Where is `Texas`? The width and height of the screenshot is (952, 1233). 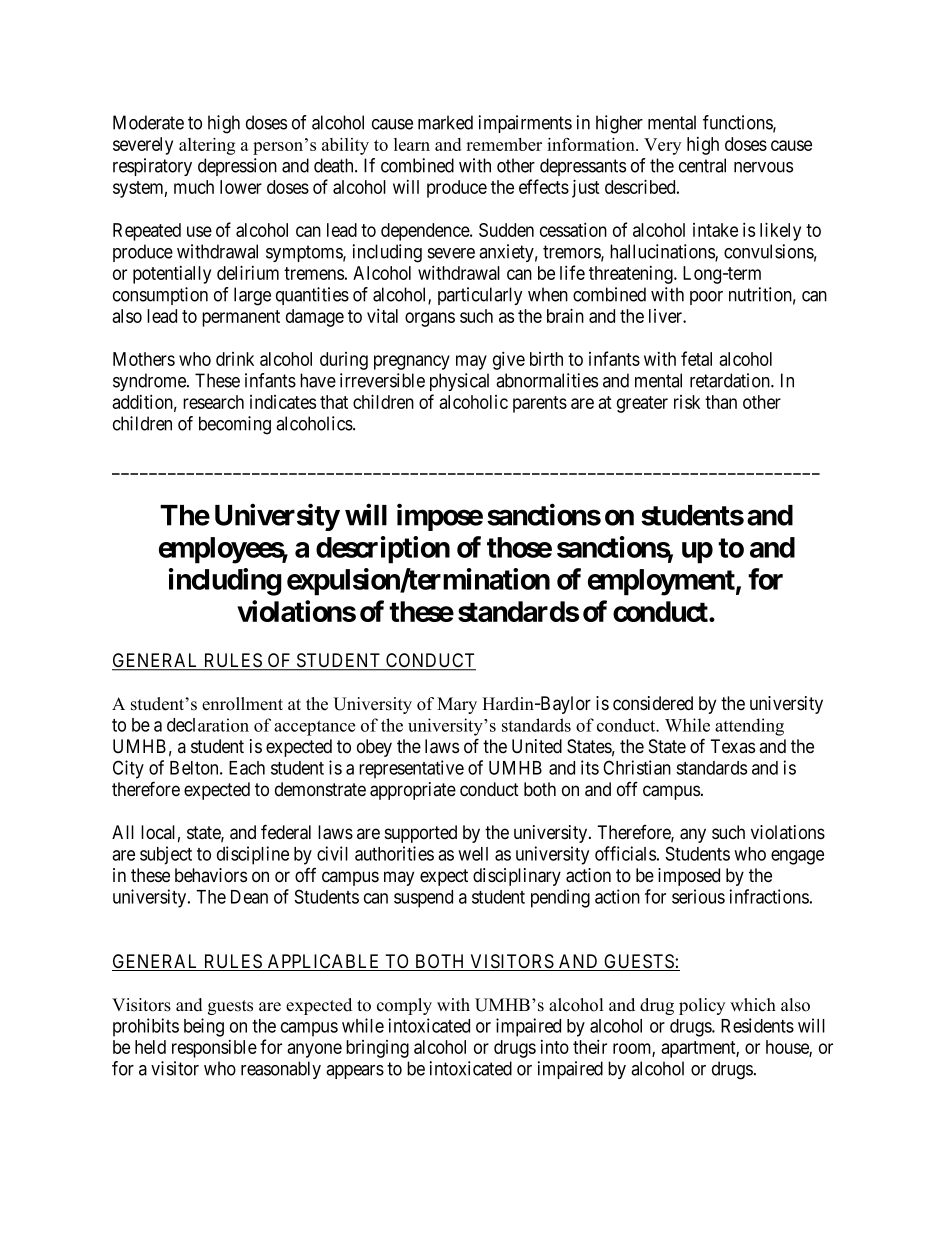 Texas is located at coordinates (732, 746).
